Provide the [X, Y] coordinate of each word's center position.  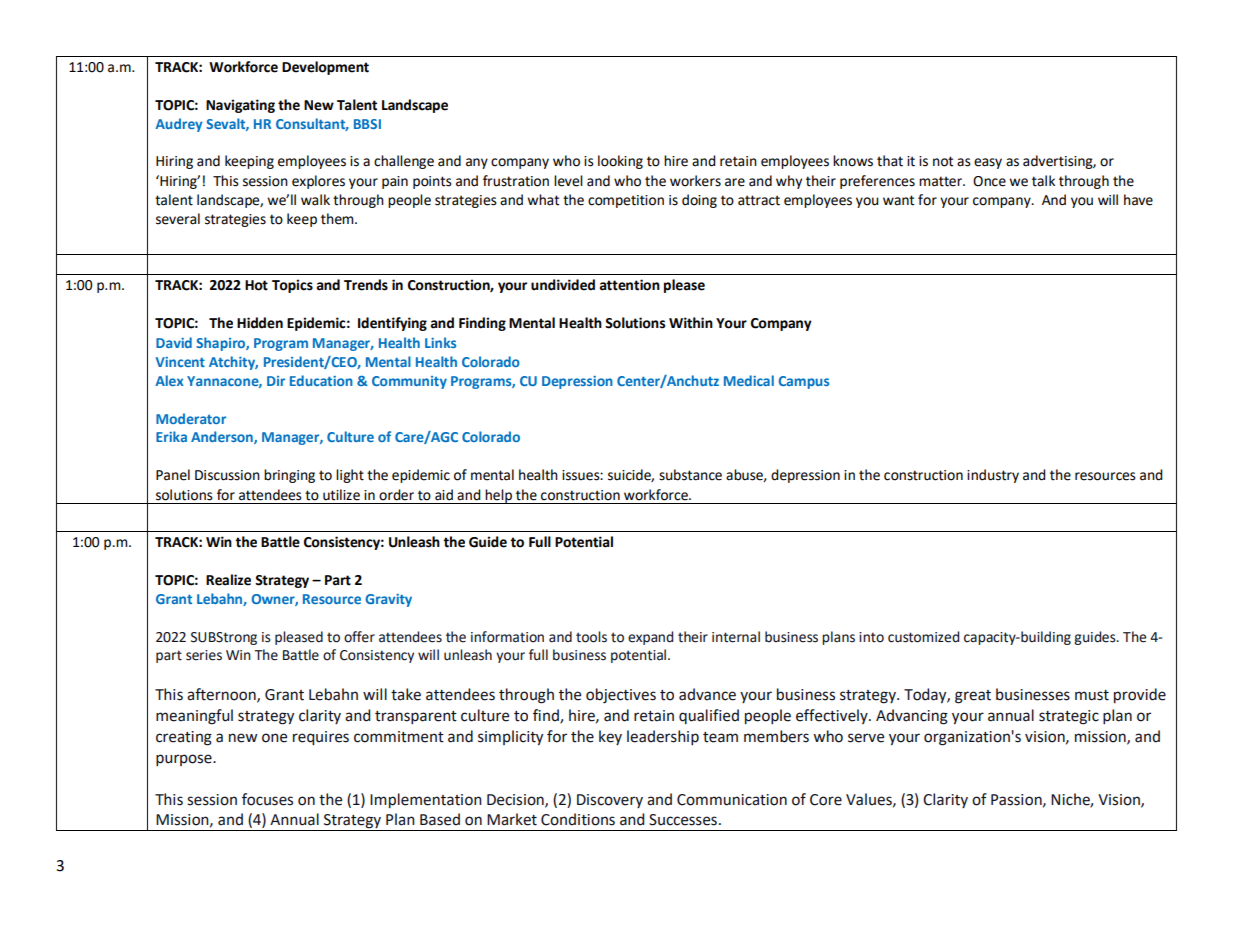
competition [626, 201]
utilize [341, 495]
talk [1043, 181]
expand [650, 638]
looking [620, 162]
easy [988, 163]
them [338, 219]
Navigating [240, 106]
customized [923, 637]
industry [993, 476]
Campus [804, 382]
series [204, 655]
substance [690, 475]
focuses [267, 799]
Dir [276, 381]
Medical [749, 380]
